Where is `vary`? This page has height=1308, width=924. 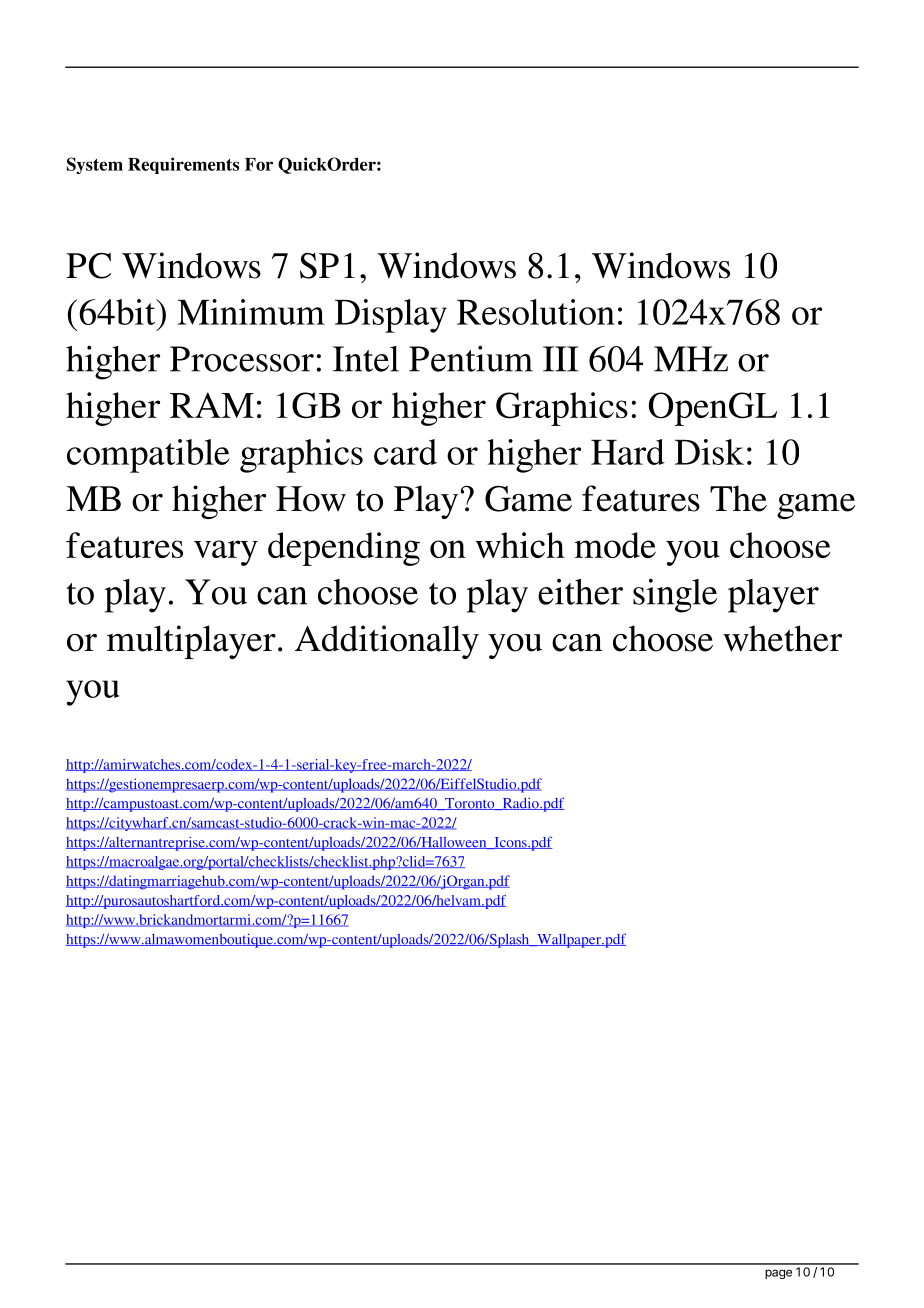
vary is located at coordinates (226, 553).
